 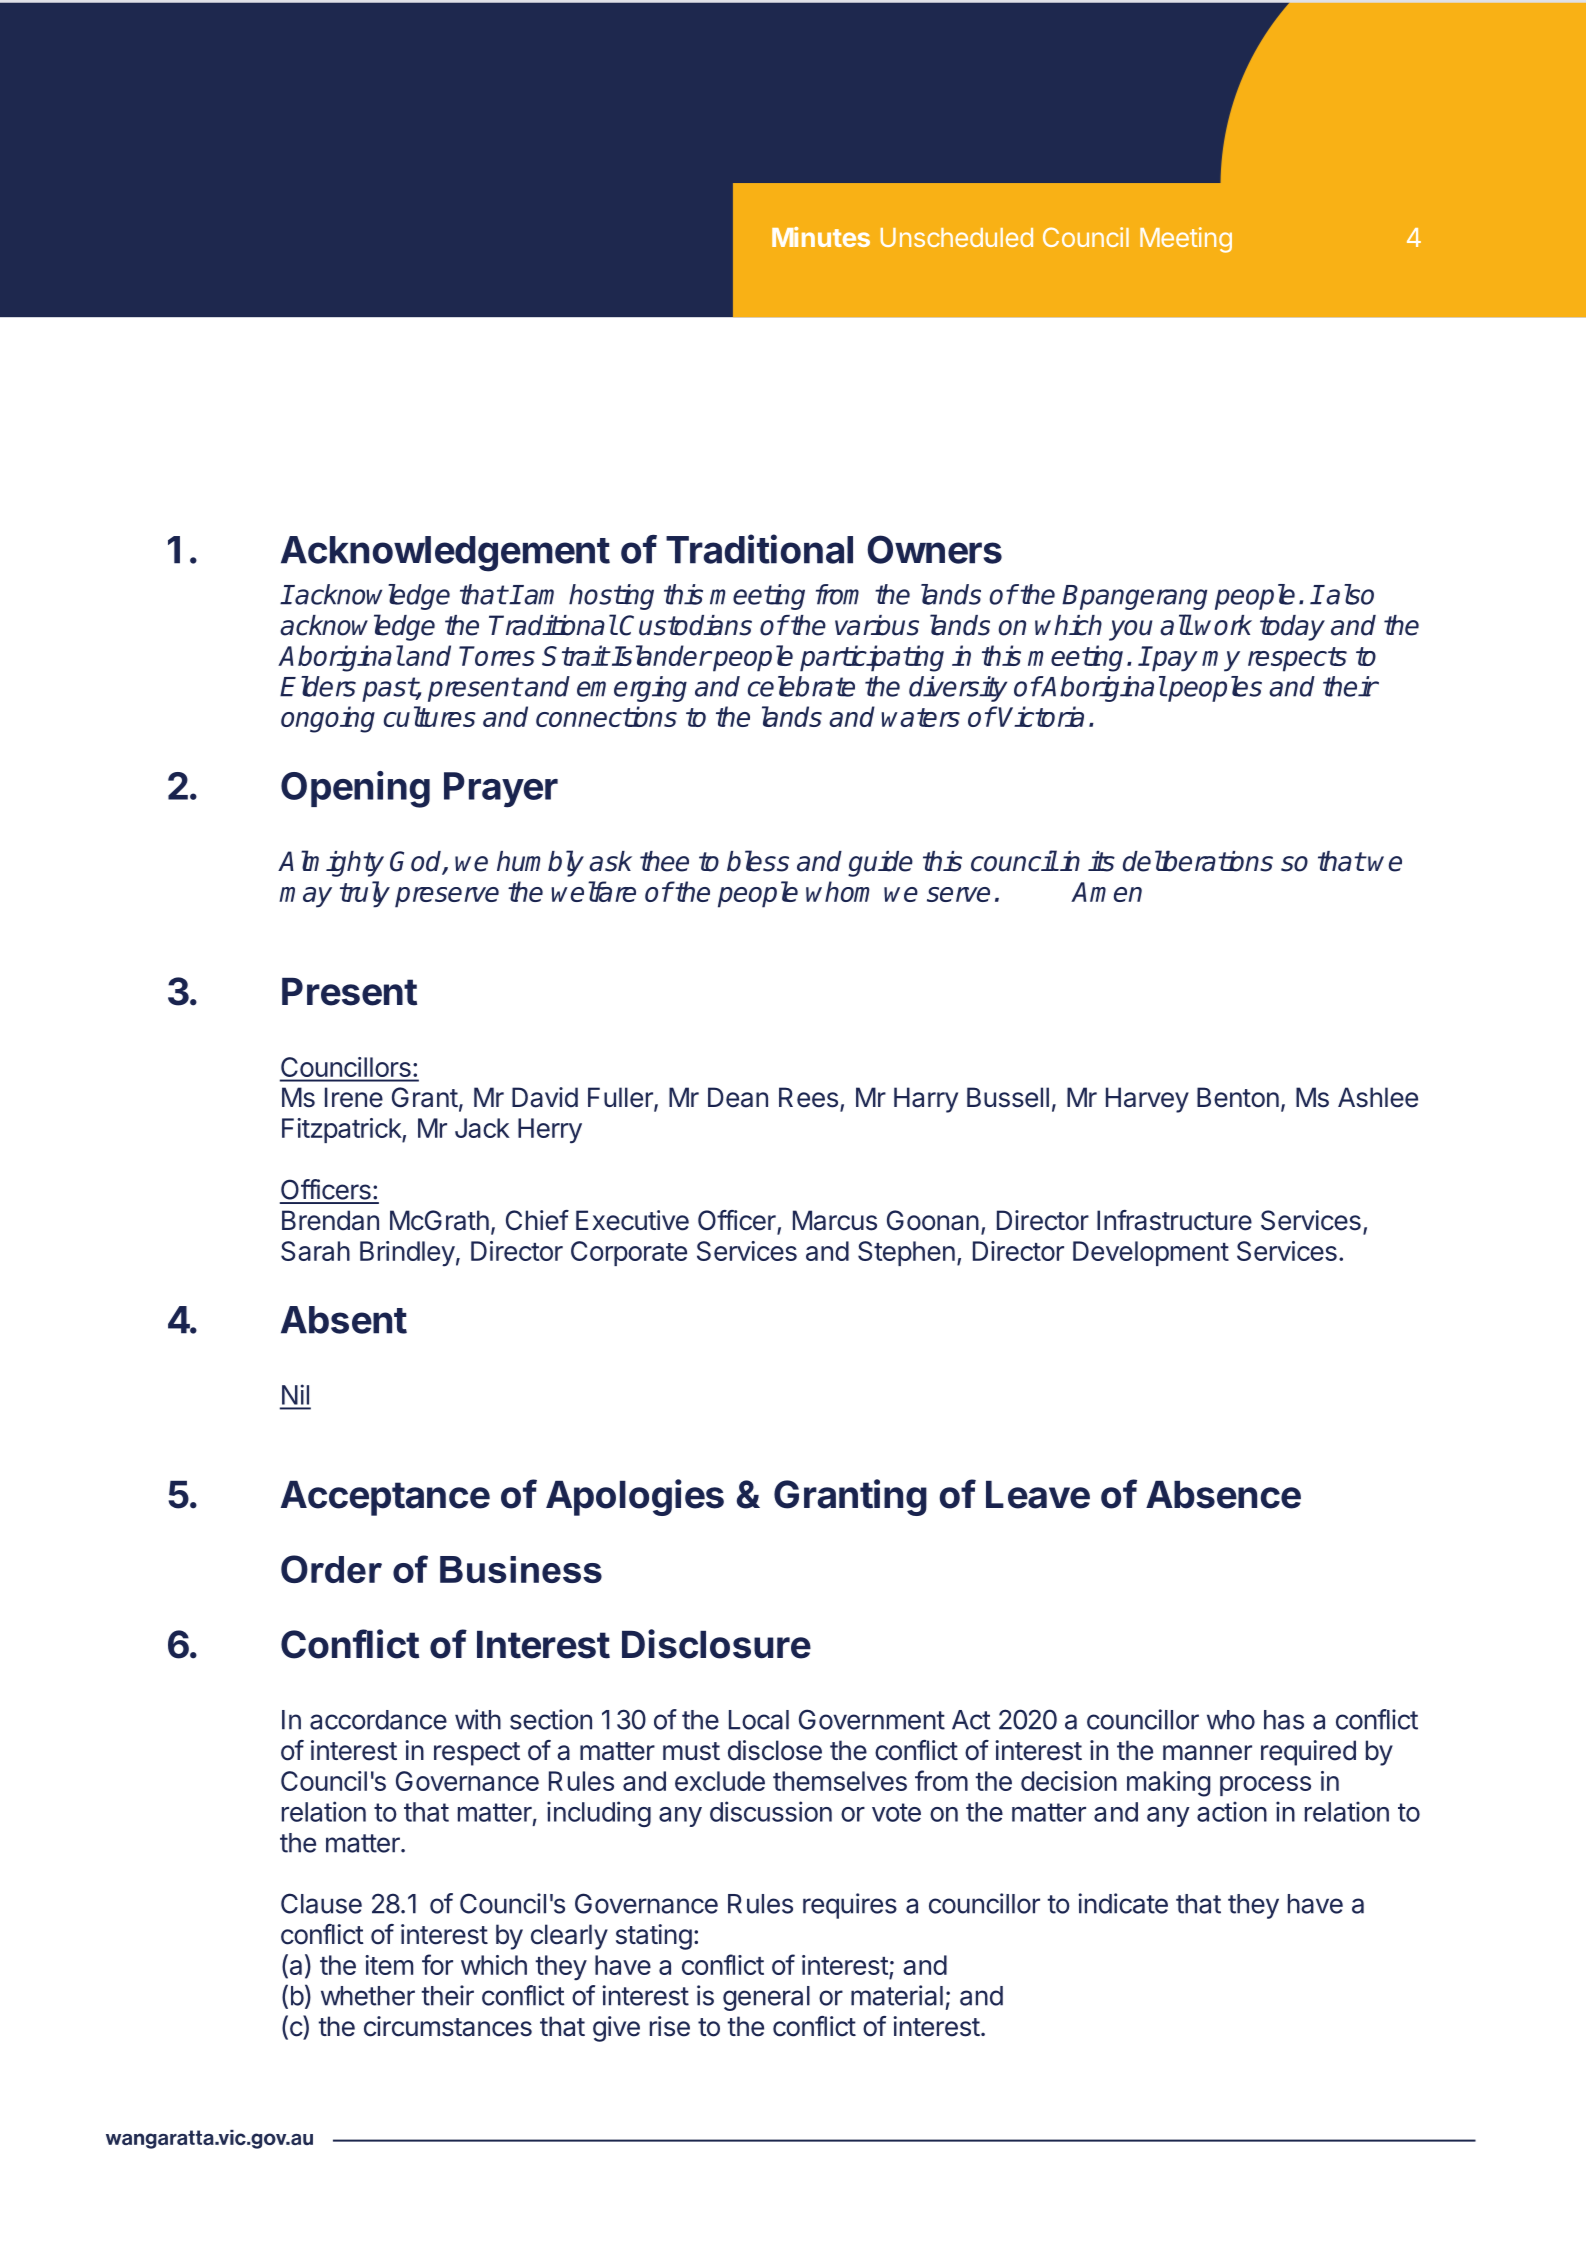 I want to click on Jack, so click(x=482, y=1128).
